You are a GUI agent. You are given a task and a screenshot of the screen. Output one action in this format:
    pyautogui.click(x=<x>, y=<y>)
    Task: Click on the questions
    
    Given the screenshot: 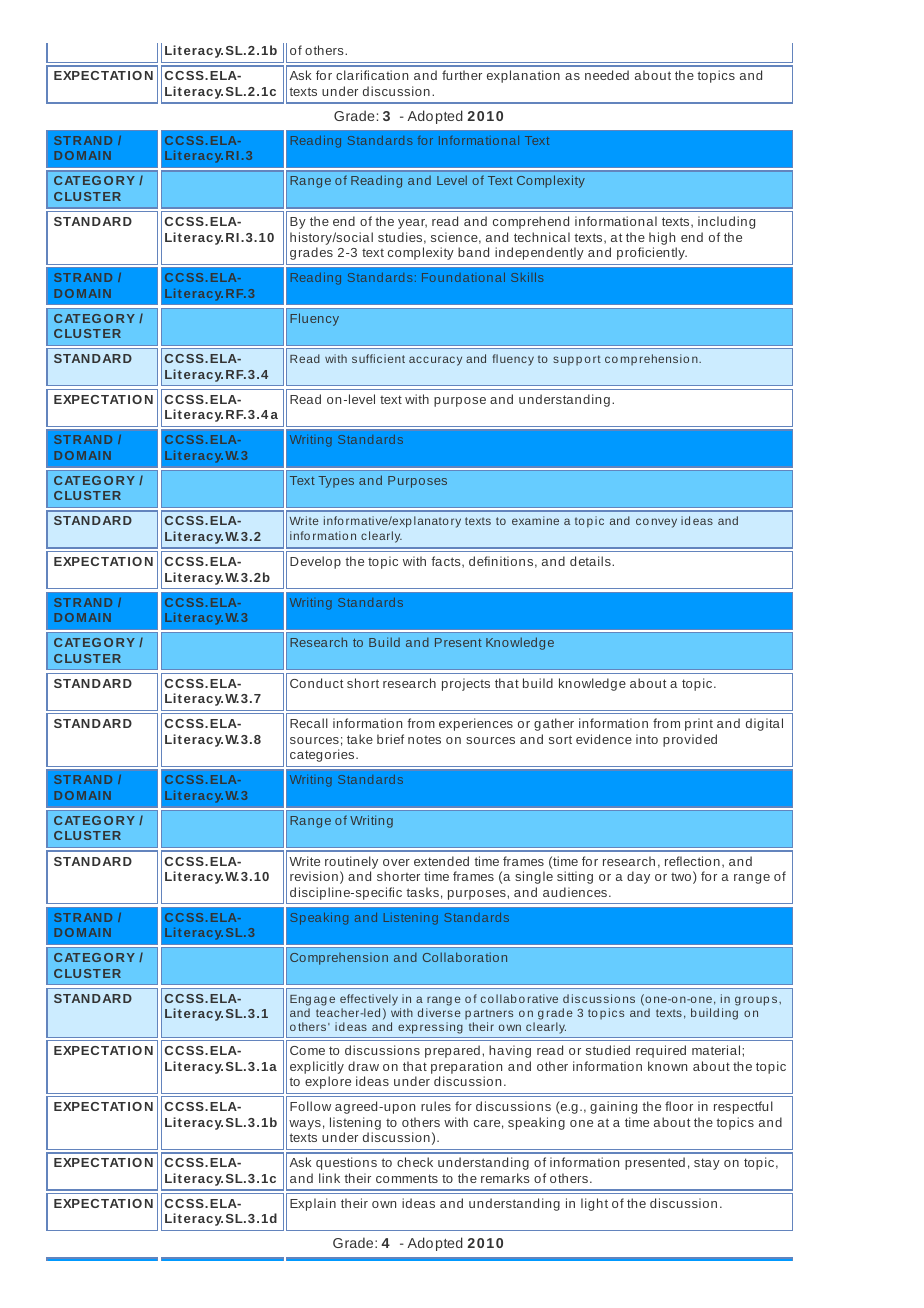 What is the action you would take?
    pyautogui.click(x=346, y=1163)
